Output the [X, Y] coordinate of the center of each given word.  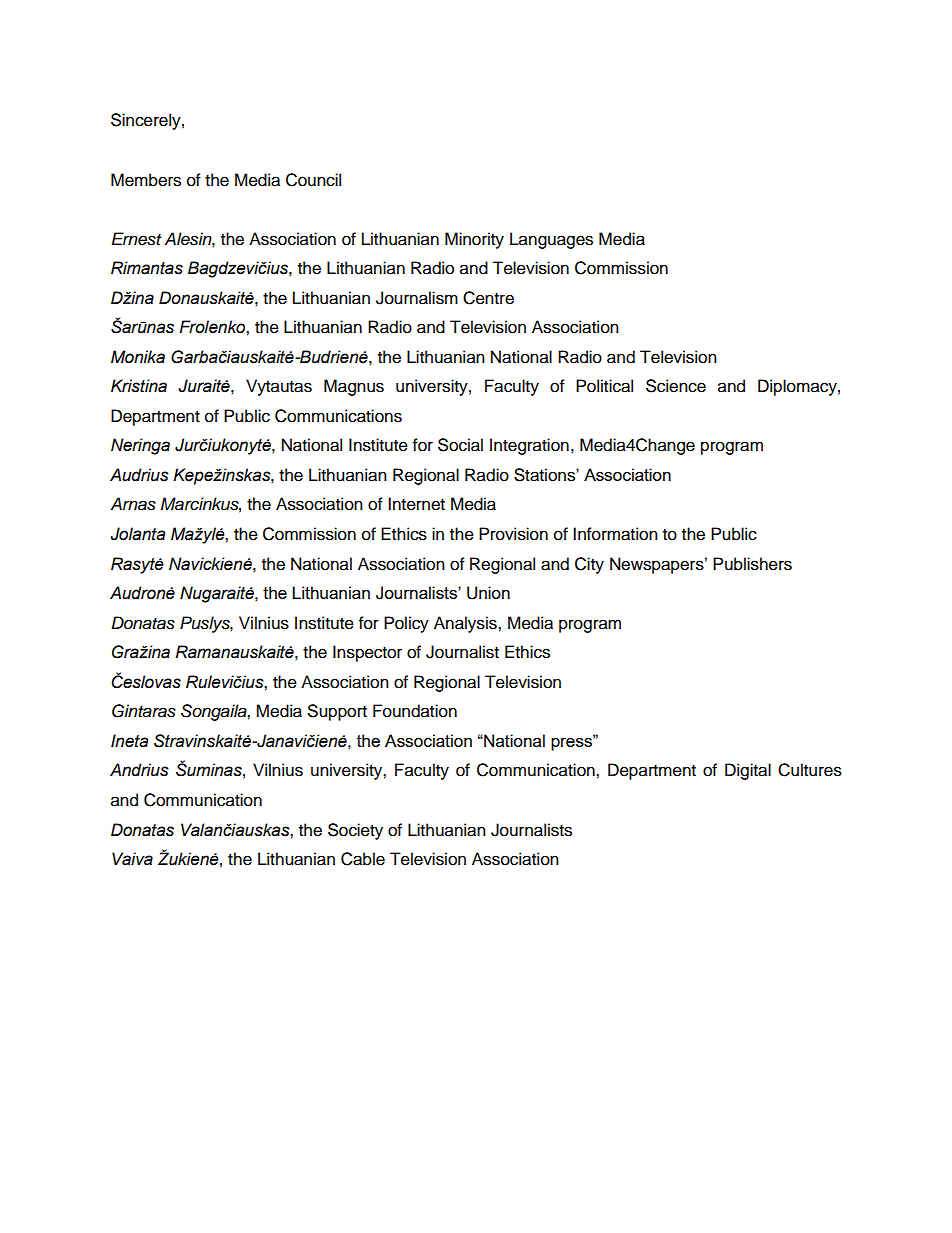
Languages [551, 240]
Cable [363, 859]
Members [146, 180]
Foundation [415, 711]
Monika [138, 357]
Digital [748, 771]
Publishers [752, 564]
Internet [416, 504]
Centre [488, 298]
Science [676, 386]
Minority [474, 240]
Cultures [810, 770]
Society [355, 831]
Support [337, 712]
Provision [513, 534]
